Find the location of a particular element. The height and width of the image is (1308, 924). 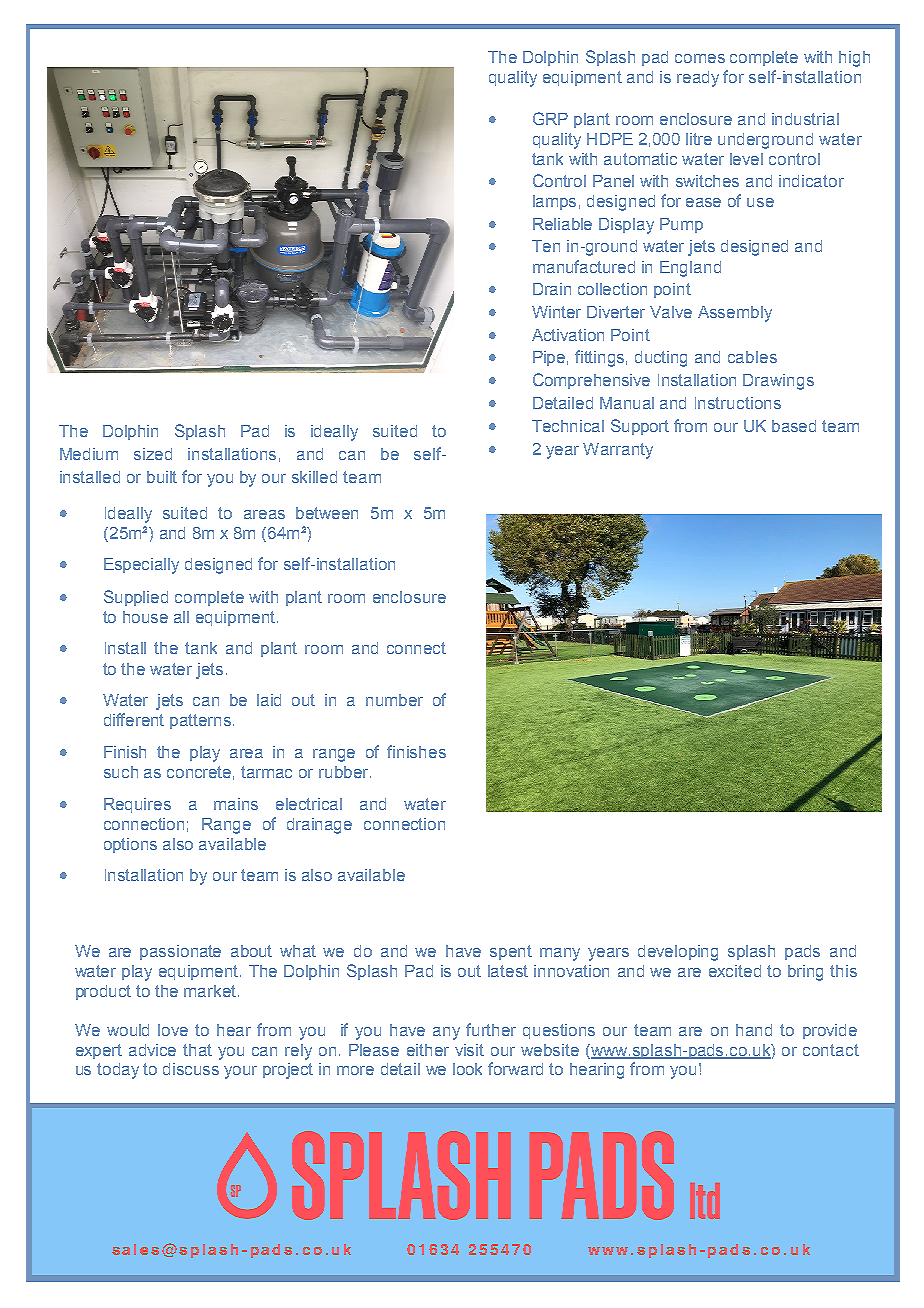

Winter is located at coordinates (556, 312).
